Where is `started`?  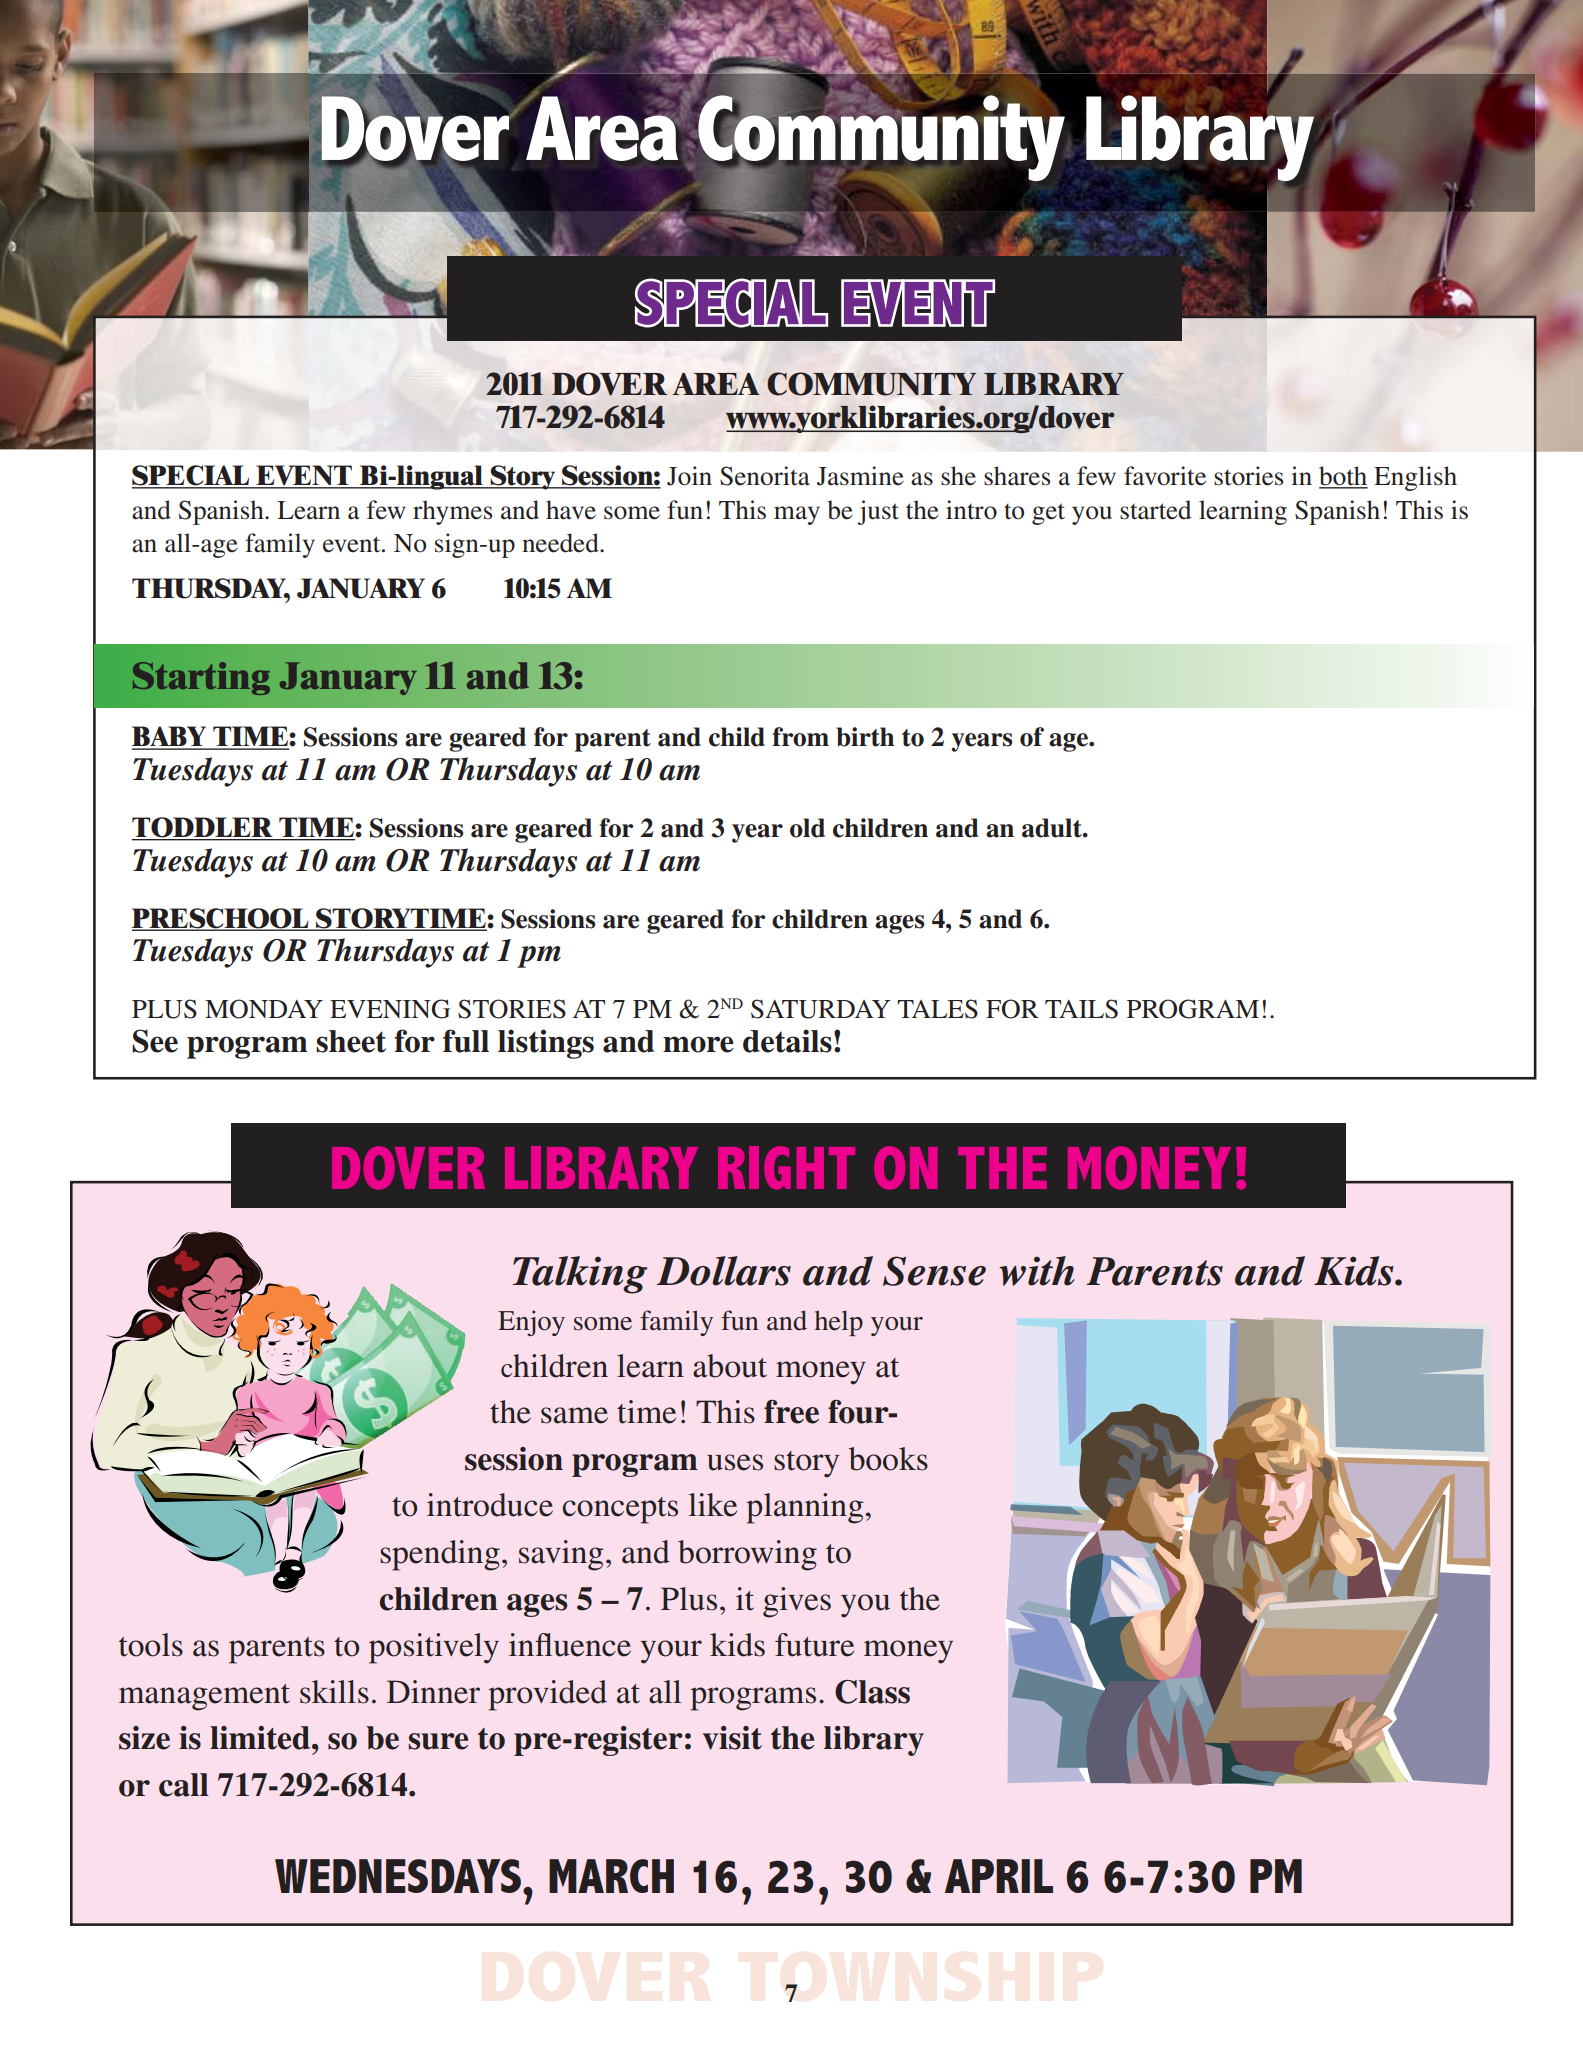 started is located at coordinates (1155, 510).
